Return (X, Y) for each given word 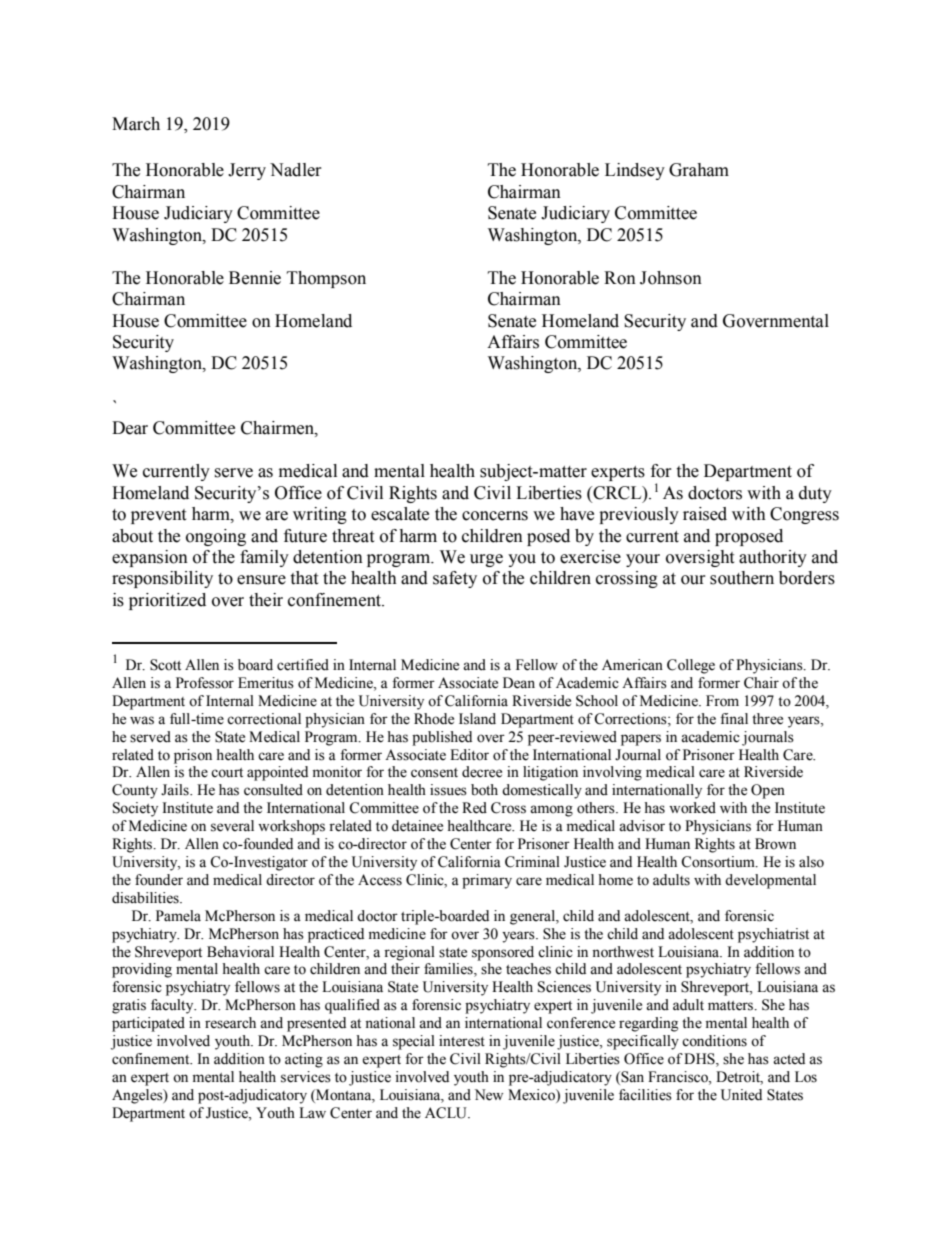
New (489, 1095)
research (230, 1023)
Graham (699, 170)
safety (455, 579)
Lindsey (635, 171)
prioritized (167, 601)
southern (742, 578)
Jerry (247, 171)
